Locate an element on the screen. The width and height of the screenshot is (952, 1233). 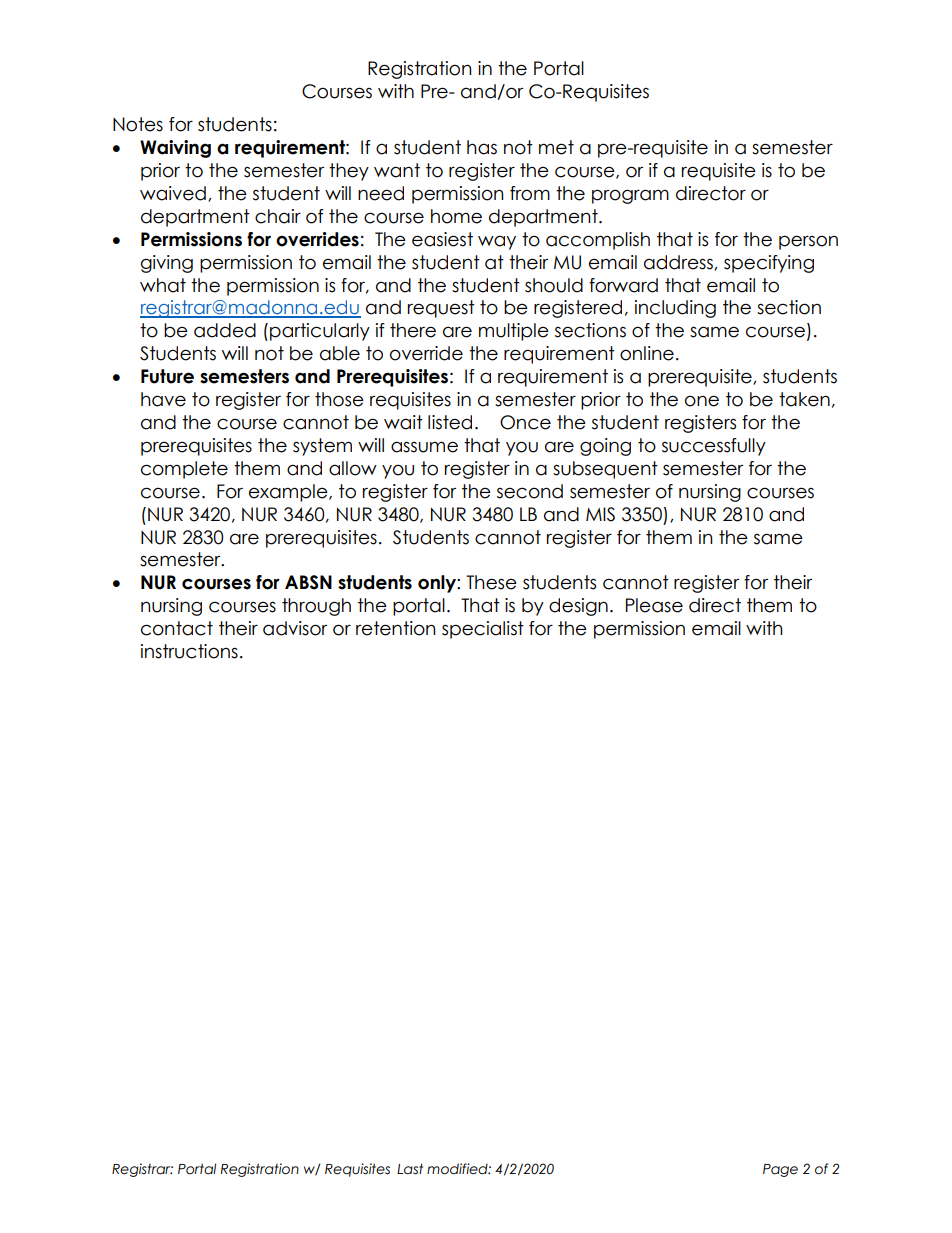
has is located at coordinates (482, 147).
